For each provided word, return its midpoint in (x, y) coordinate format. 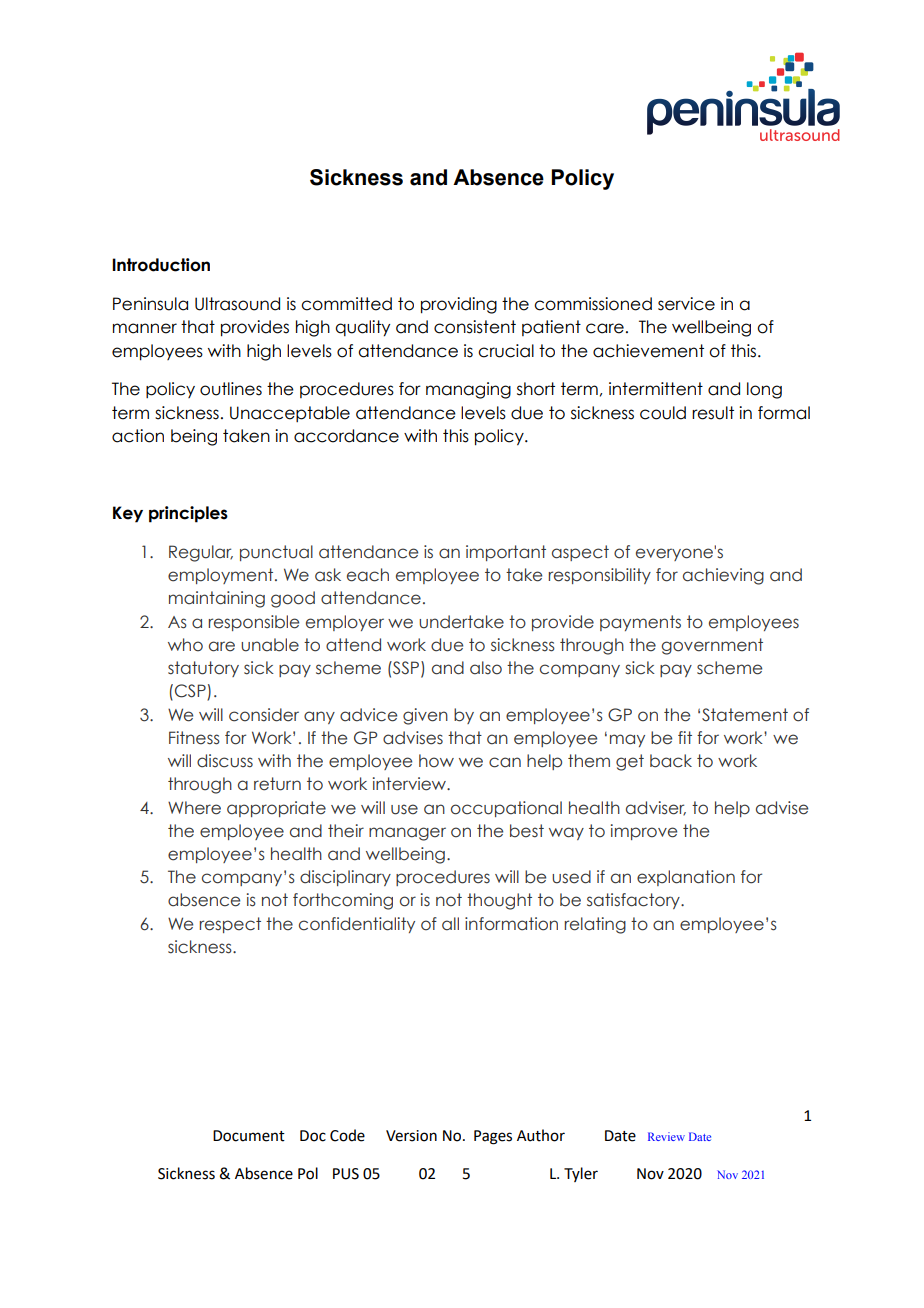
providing (459, 305)
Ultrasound (237, 304)
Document (249, 1136)
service (686, 304)
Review (666, 1136)
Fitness (194, 738)
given (425, 716)
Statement (745, 715)
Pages (493, 1137)
